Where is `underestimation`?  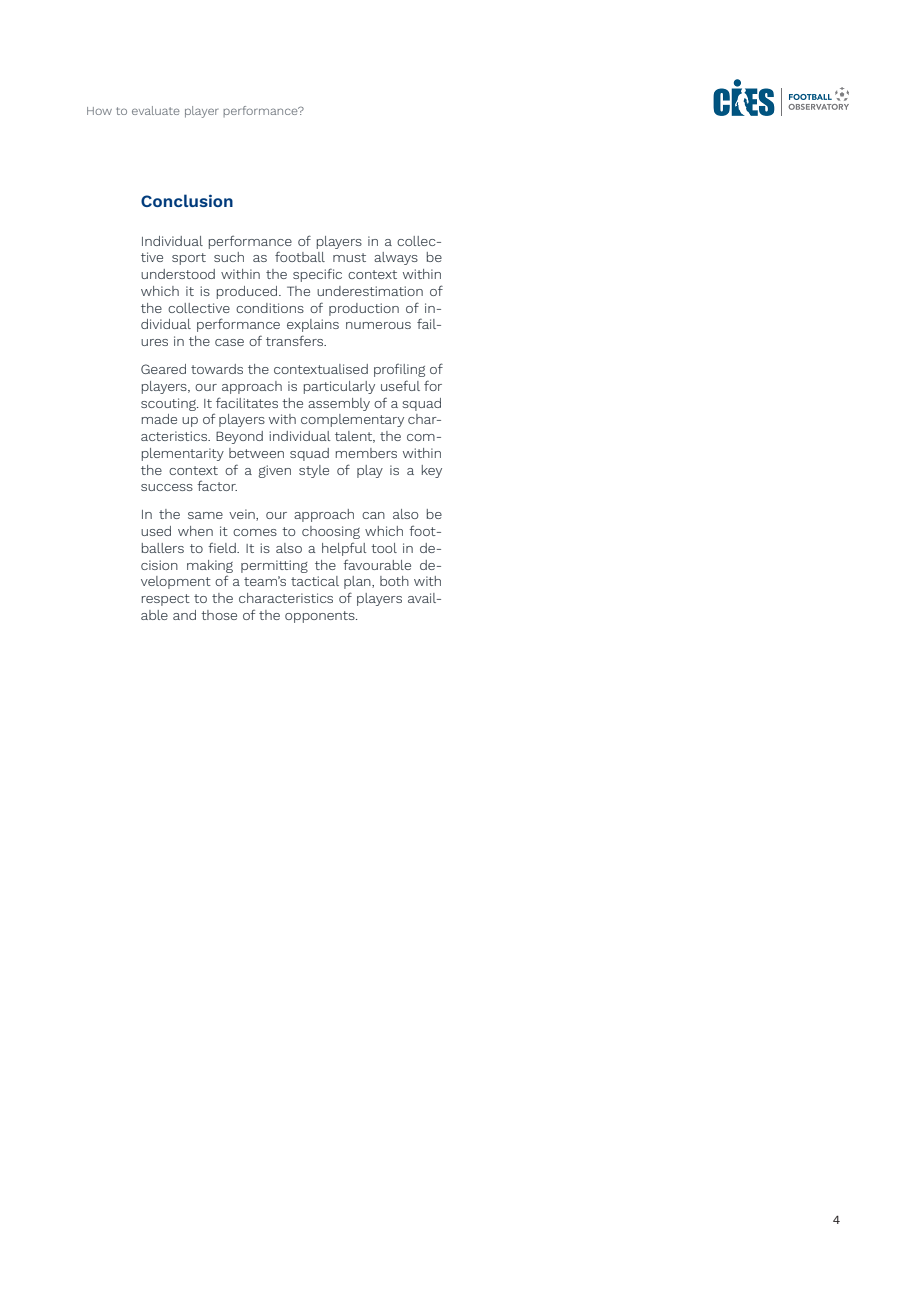 underestimation is located at coordinates (370, 291).
